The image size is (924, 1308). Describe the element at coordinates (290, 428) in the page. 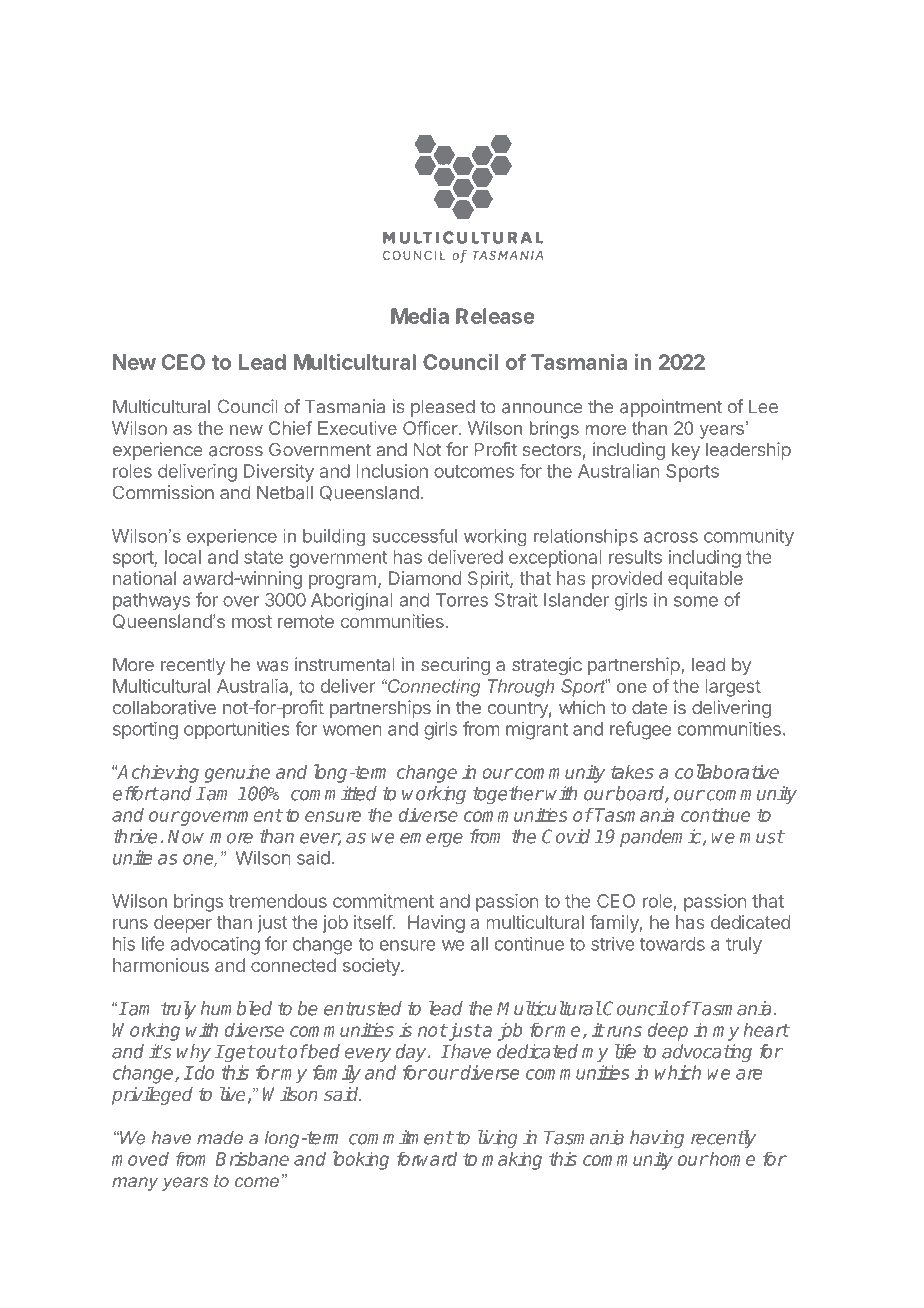

I see `Chief` at that location.
